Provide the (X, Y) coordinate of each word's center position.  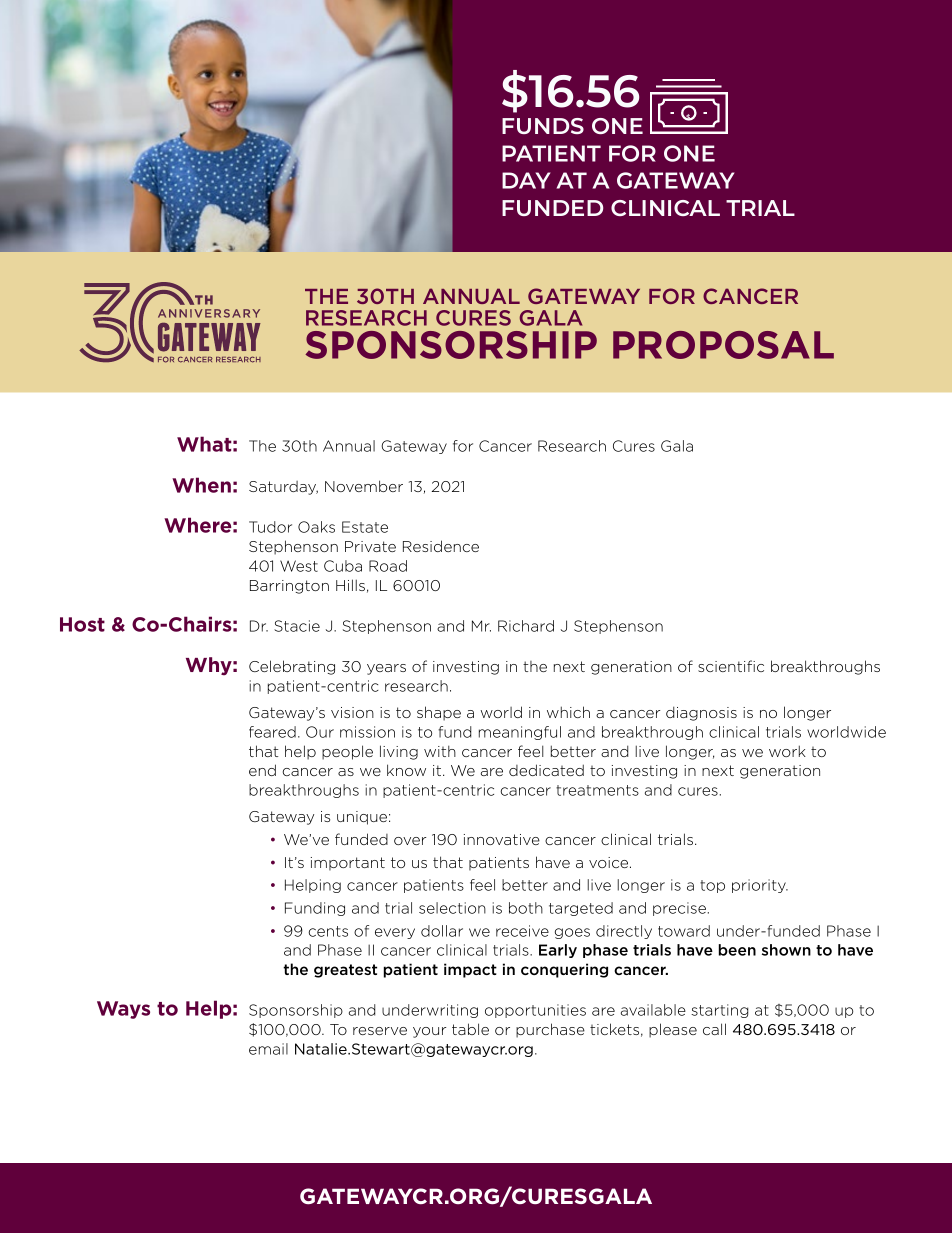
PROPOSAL (723, 345)
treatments (597, 790)
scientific (731, 666)
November (364, 486)
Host (82, 624)
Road (388, 566)
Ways (123, 1010)
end (262, 770)
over (410, 841)
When (201, 485)
